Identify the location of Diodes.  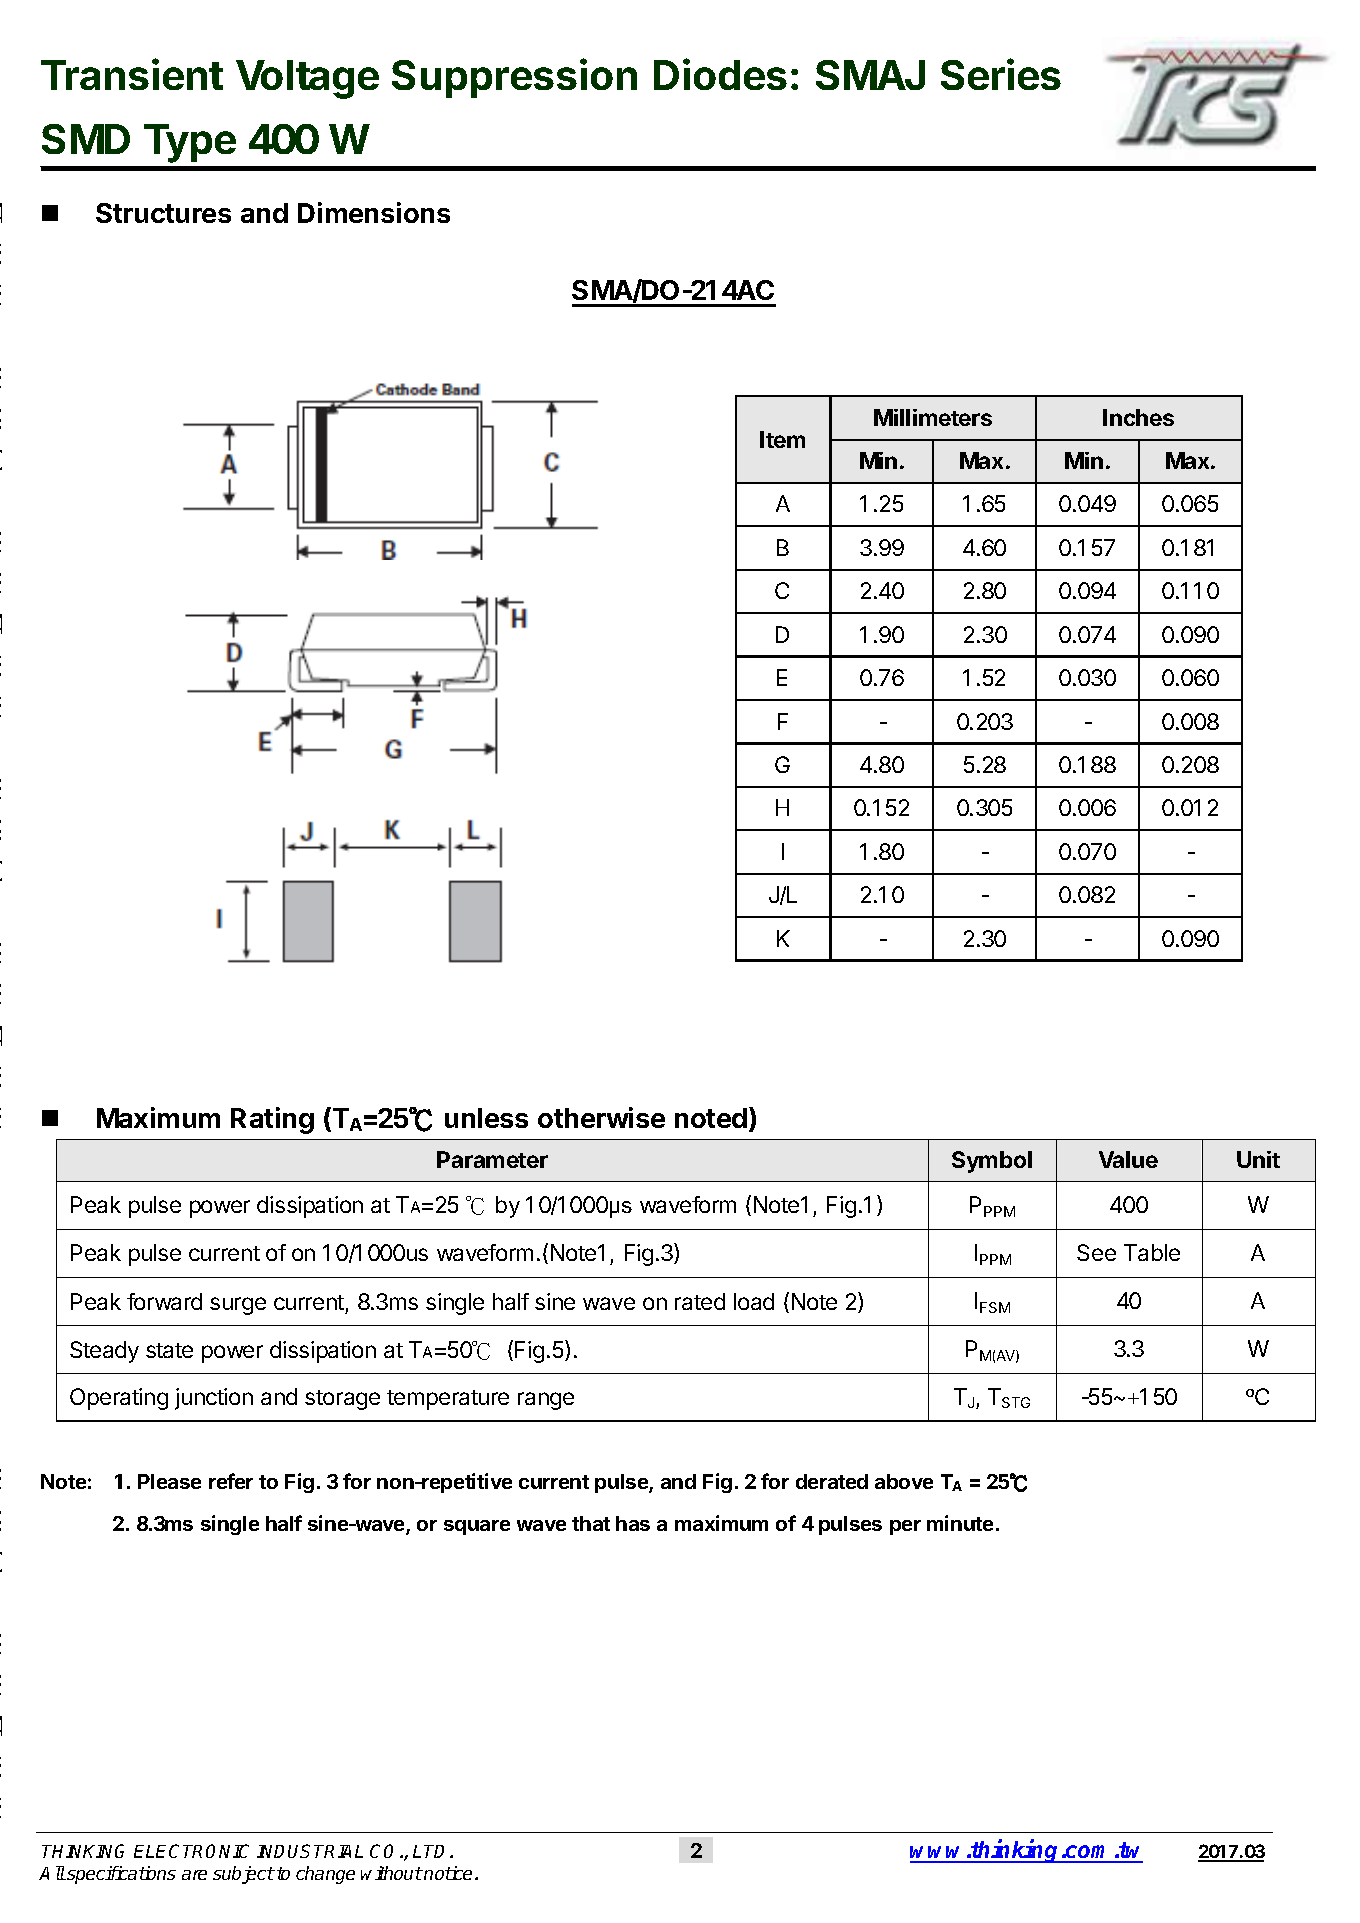
(720, 74).
